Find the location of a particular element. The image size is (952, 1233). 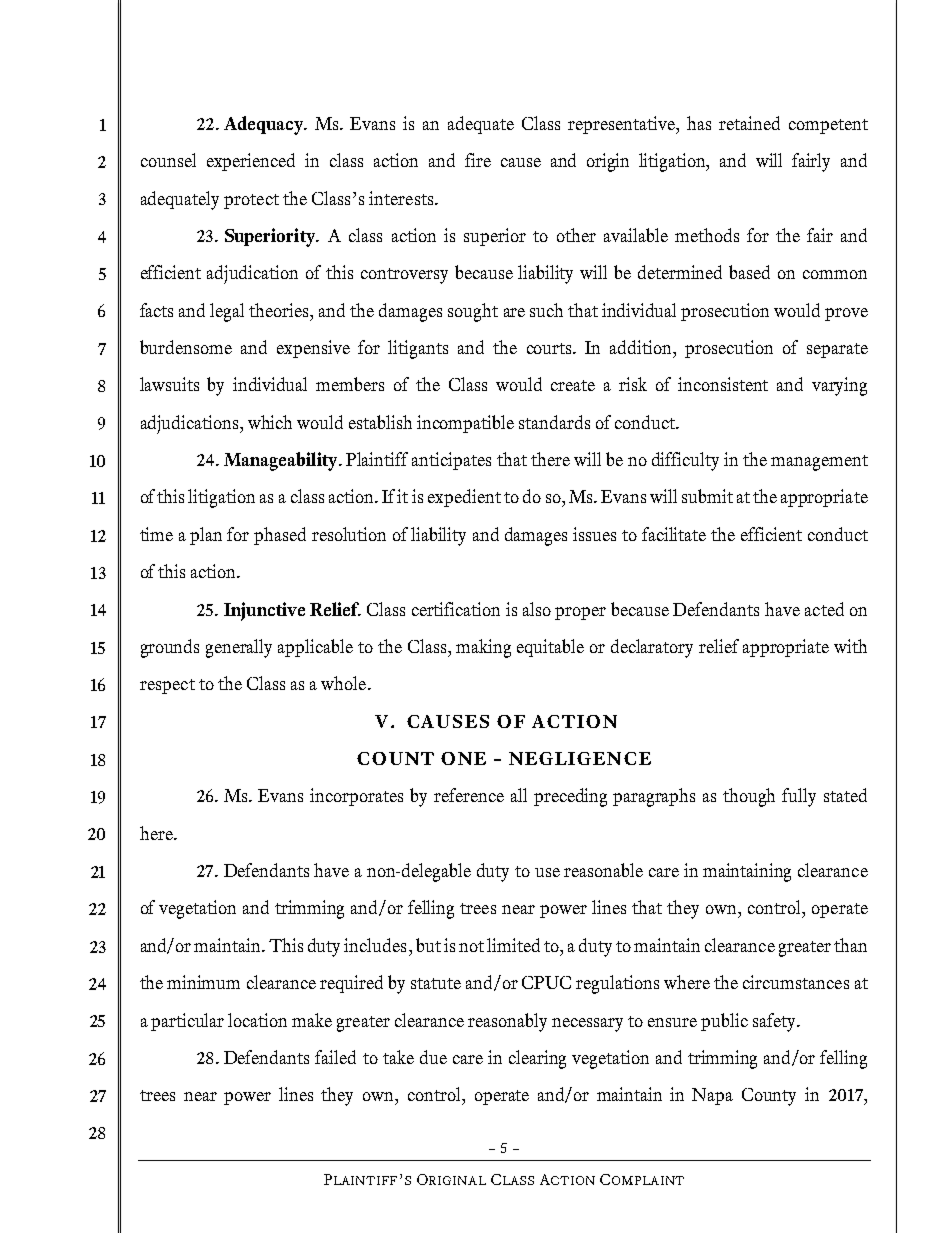

retained is located at coordinates (749, 123).
